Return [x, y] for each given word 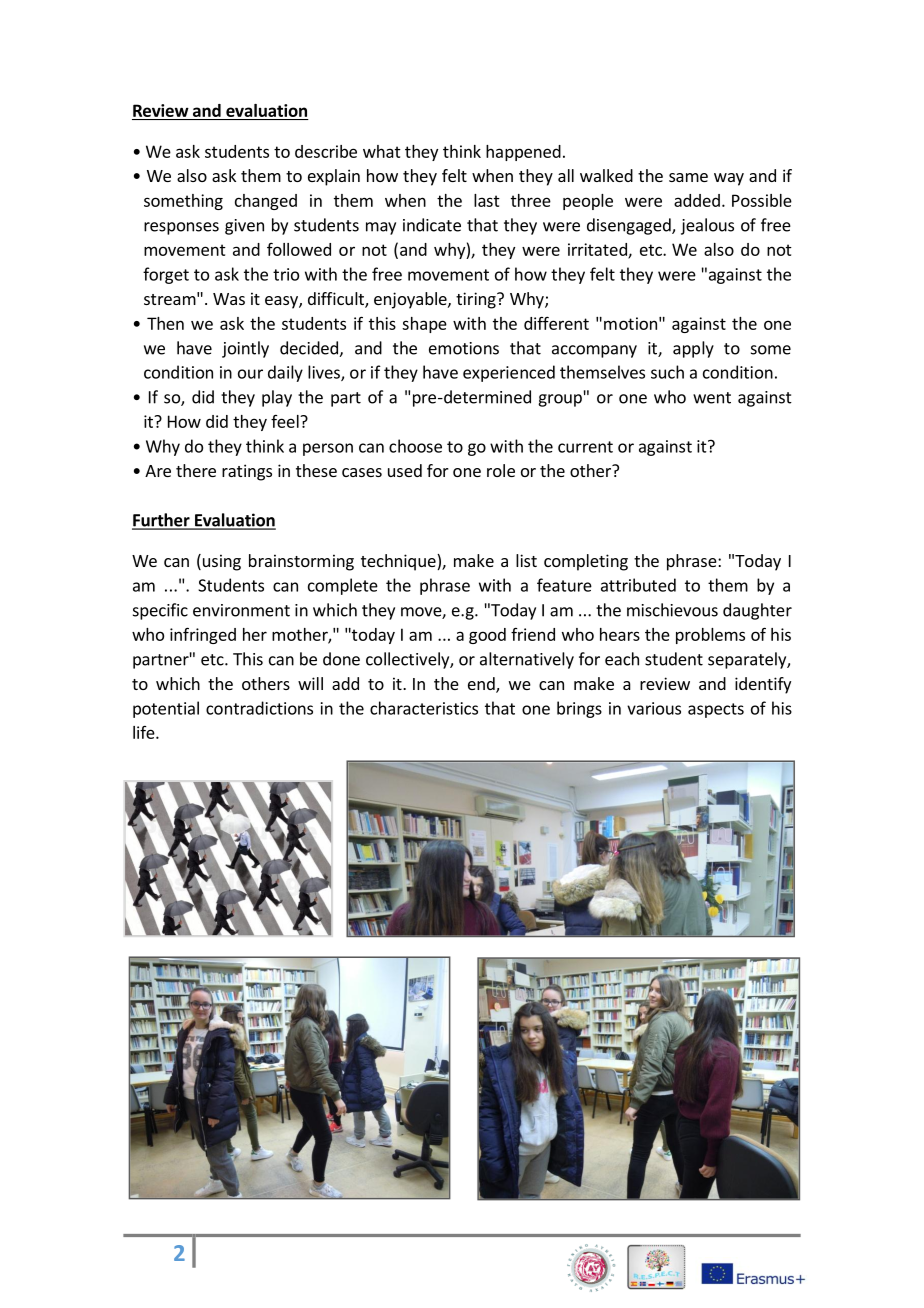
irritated [598, 250]
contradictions [259, 708]
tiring [477, 300]
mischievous [672, 610]
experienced [509, 373]
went [712, 398]
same [688, 177]
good [487, 636]
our [250, 374]
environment [241, 610]
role [501, 470]
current [585, 447]
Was [229, 299]
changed [266, 202]
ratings [247, 472]
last [487, 200]
